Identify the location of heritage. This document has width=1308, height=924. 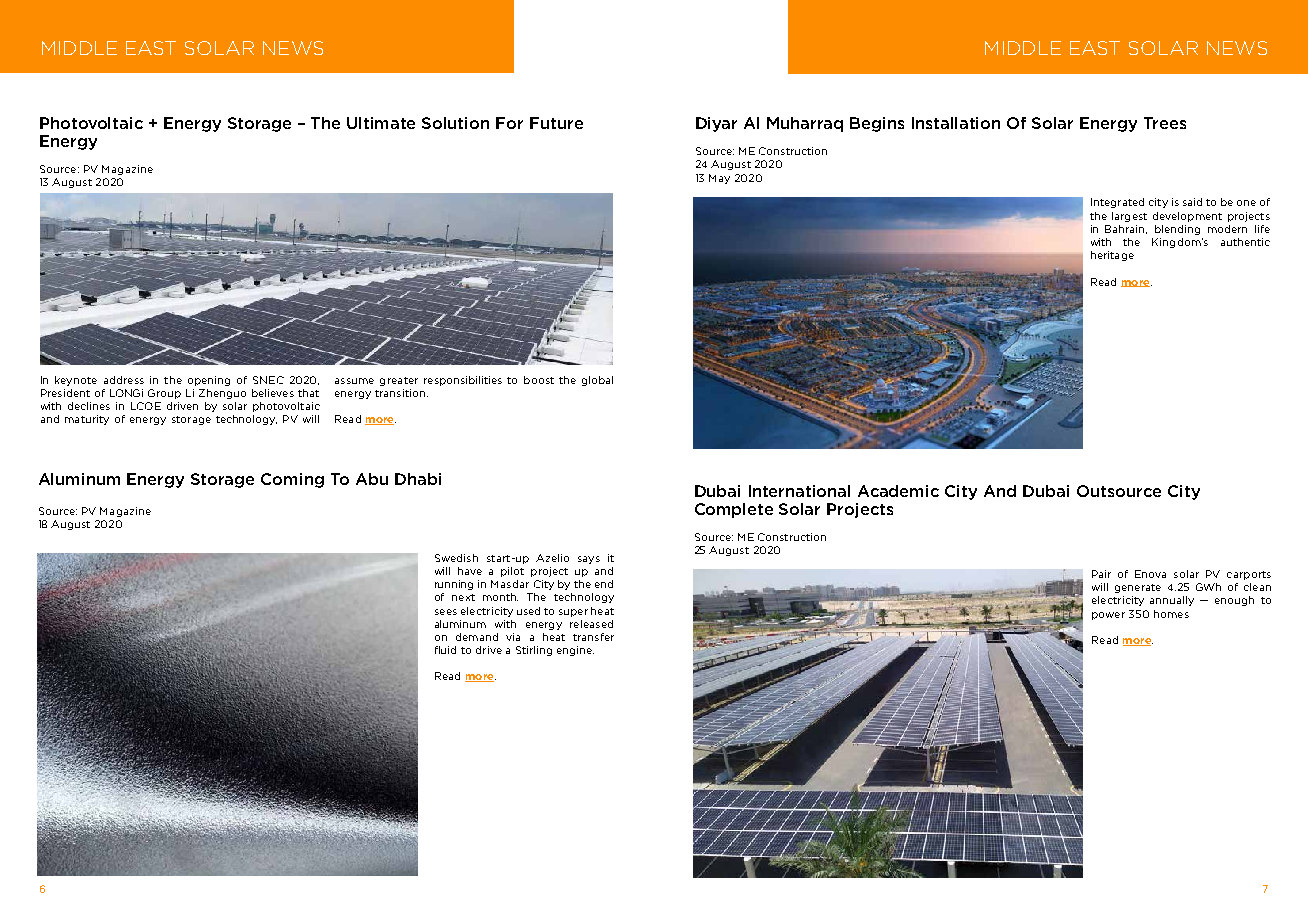
(1112, 256).
